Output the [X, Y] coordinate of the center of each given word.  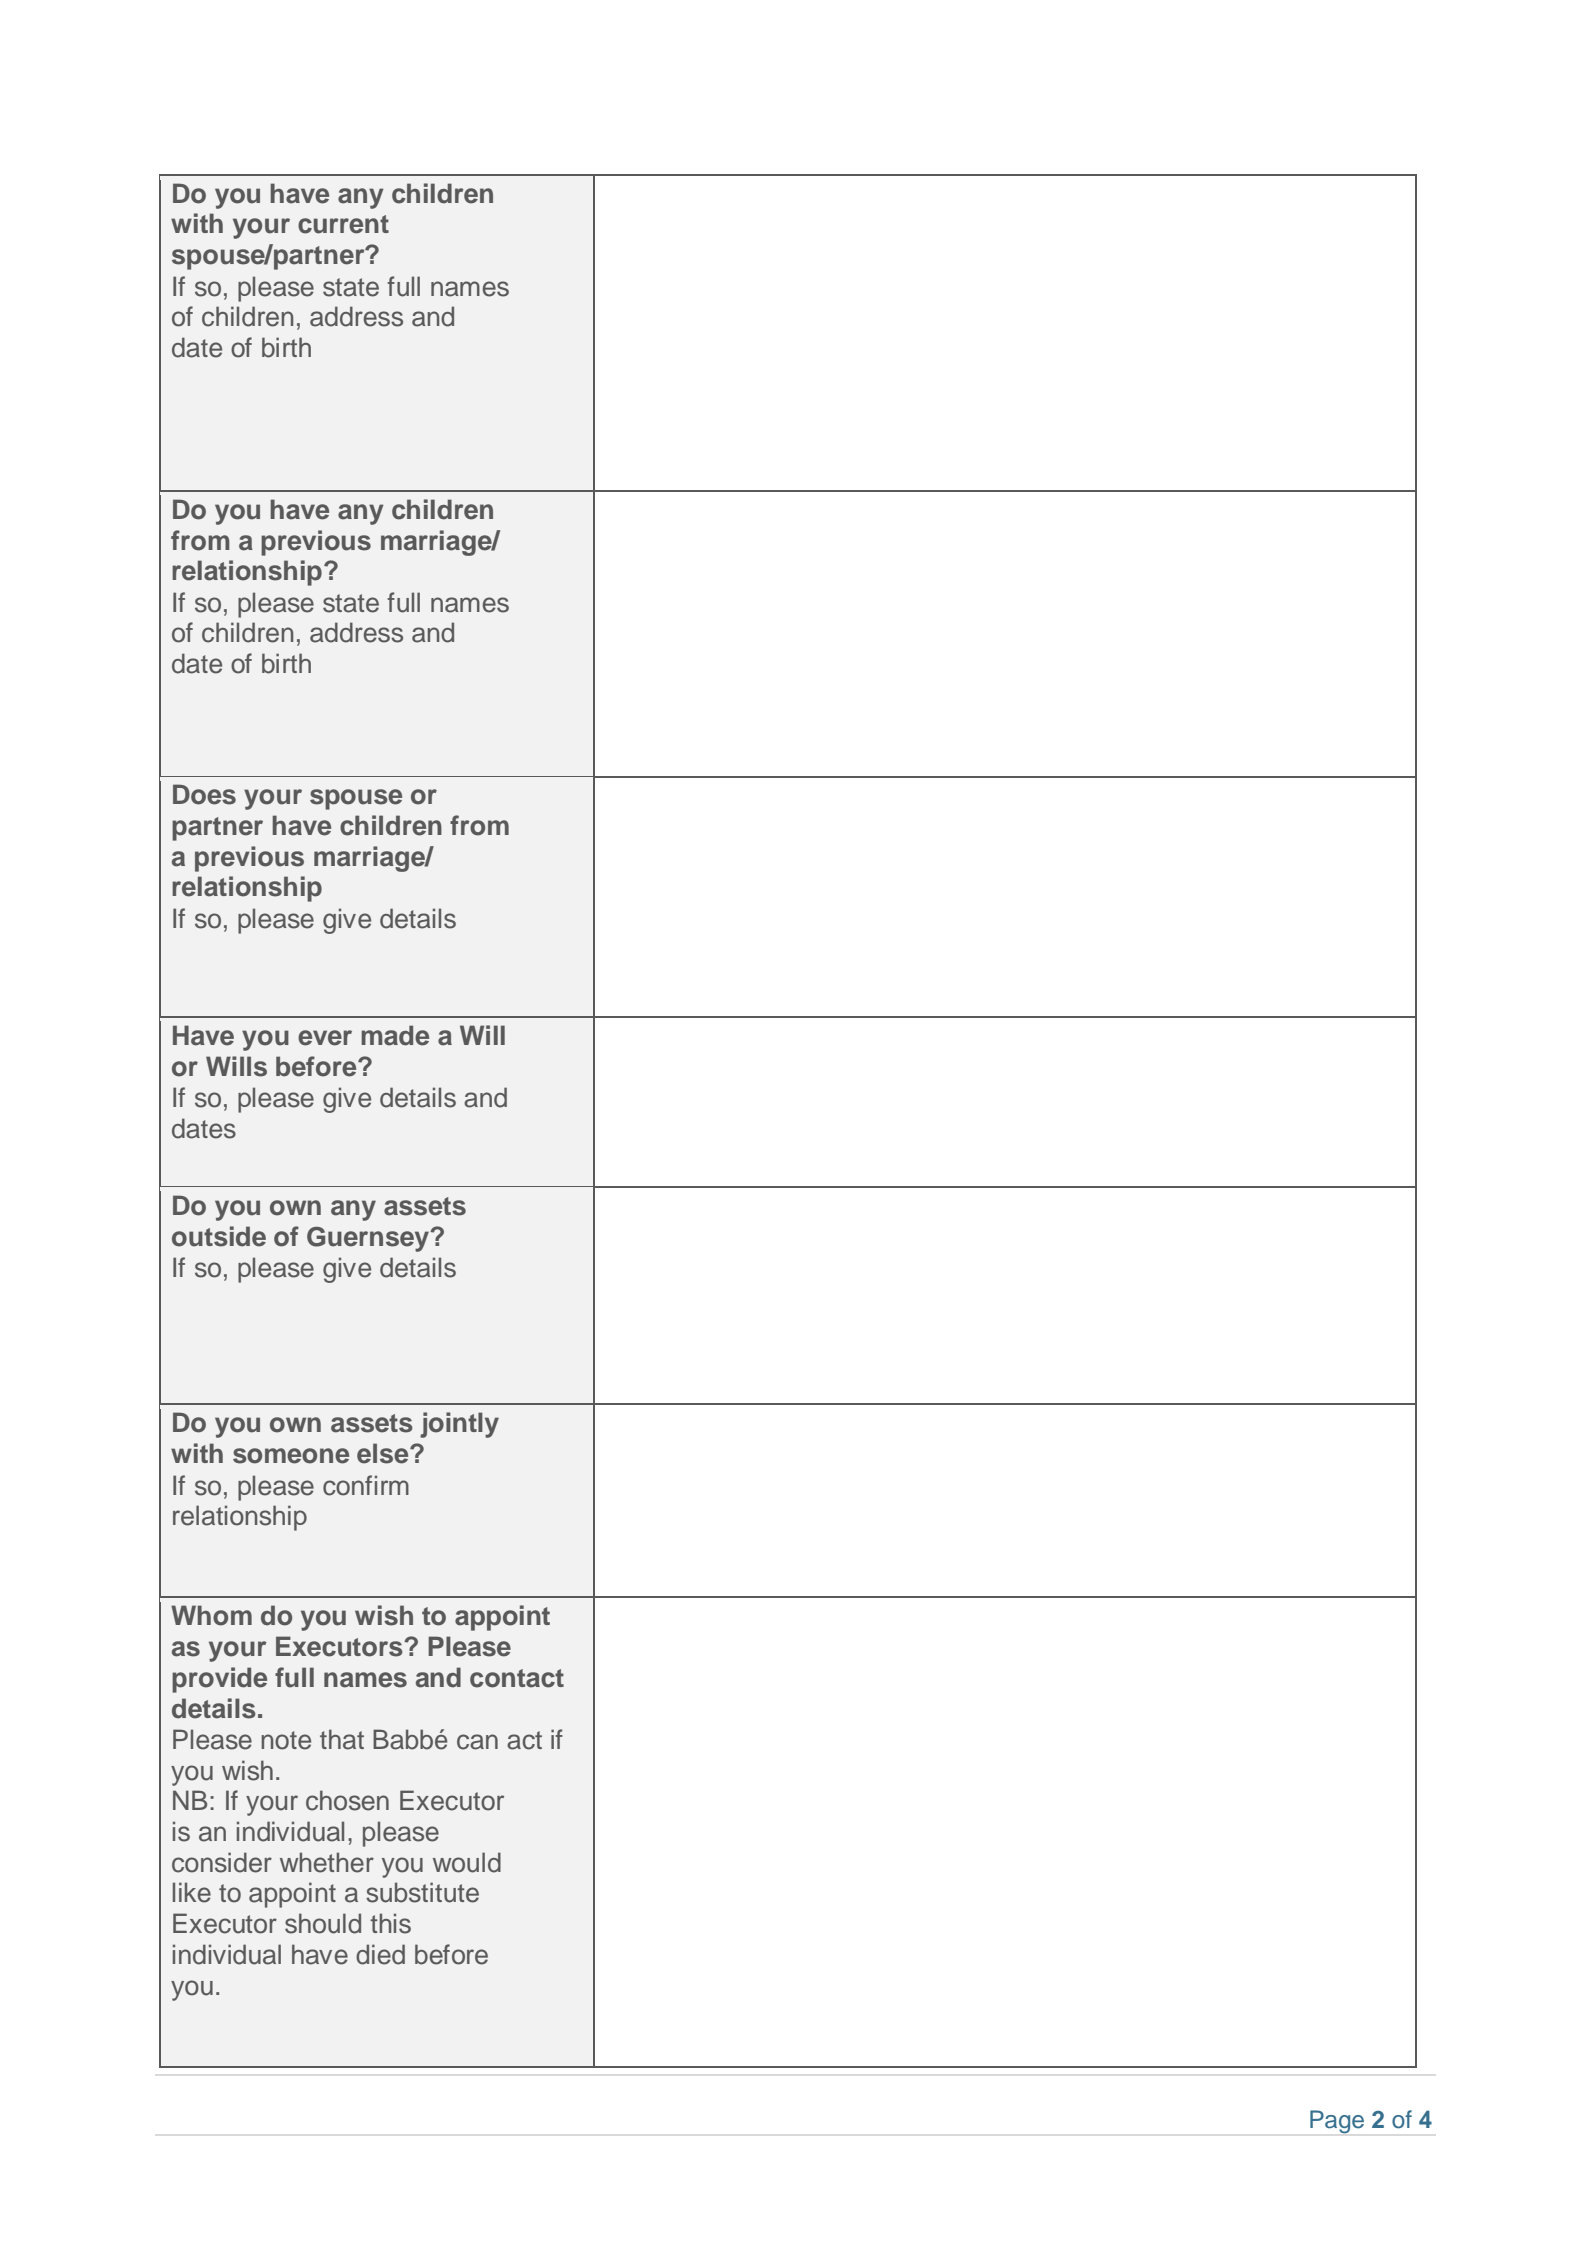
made [395, 1035]
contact [517, 1678]
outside [219, 1236]
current [343, 224]
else [384, 1453]
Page [1337, 2122]
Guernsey [369, 1239]
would [467, 1862]
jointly [459, 1425]
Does [204, 794]
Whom [211, 1615]
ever [325, 1038]
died [380, 1954]
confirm [366, 1485]
